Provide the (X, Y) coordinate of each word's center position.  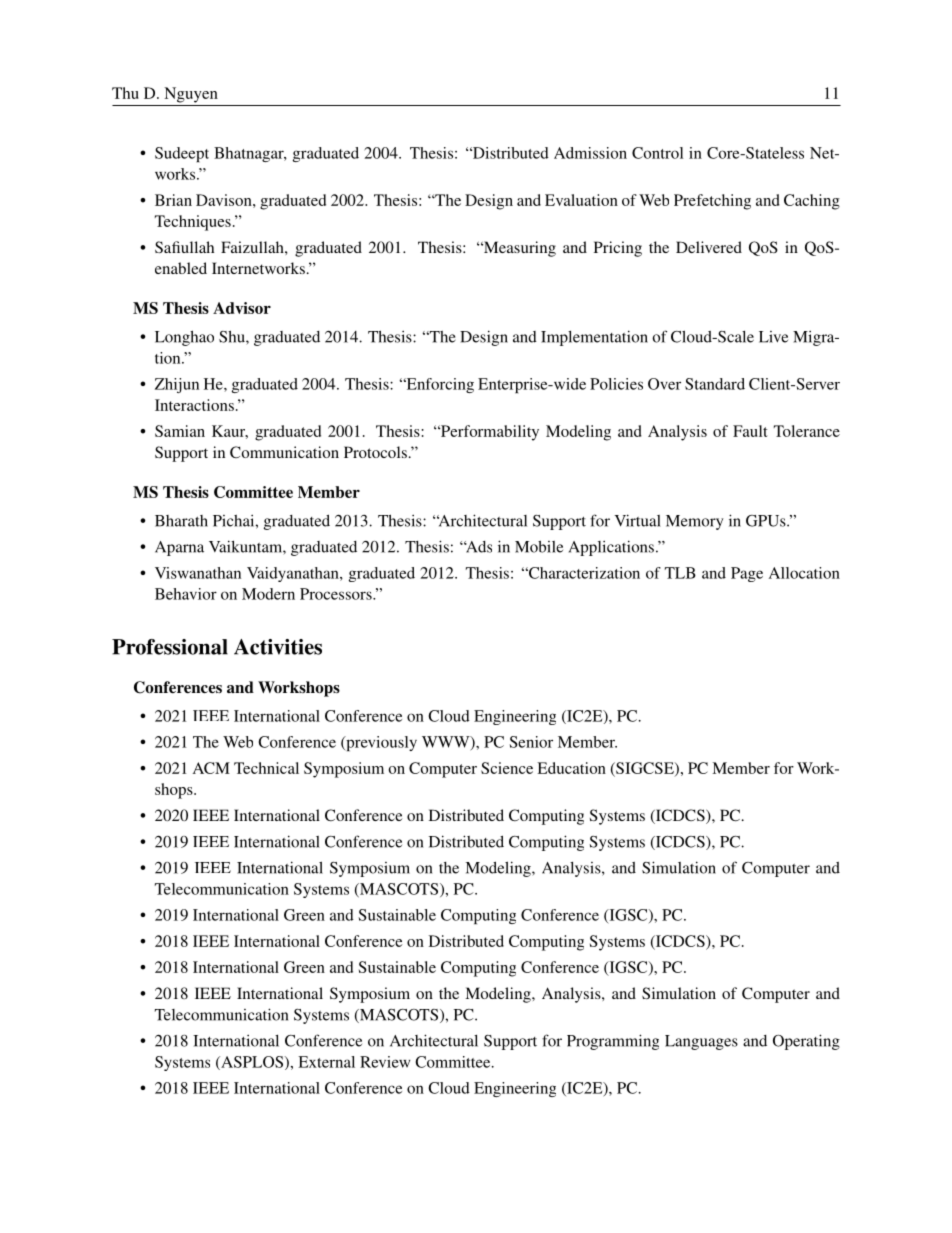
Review (385, 1062)
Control (657, 153)
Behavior (186, 594)
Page (747, 574)
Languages (701, 1042)
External (326, 1062)
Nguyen (191, 95)
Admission (590, 153)
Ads (478, 547)
